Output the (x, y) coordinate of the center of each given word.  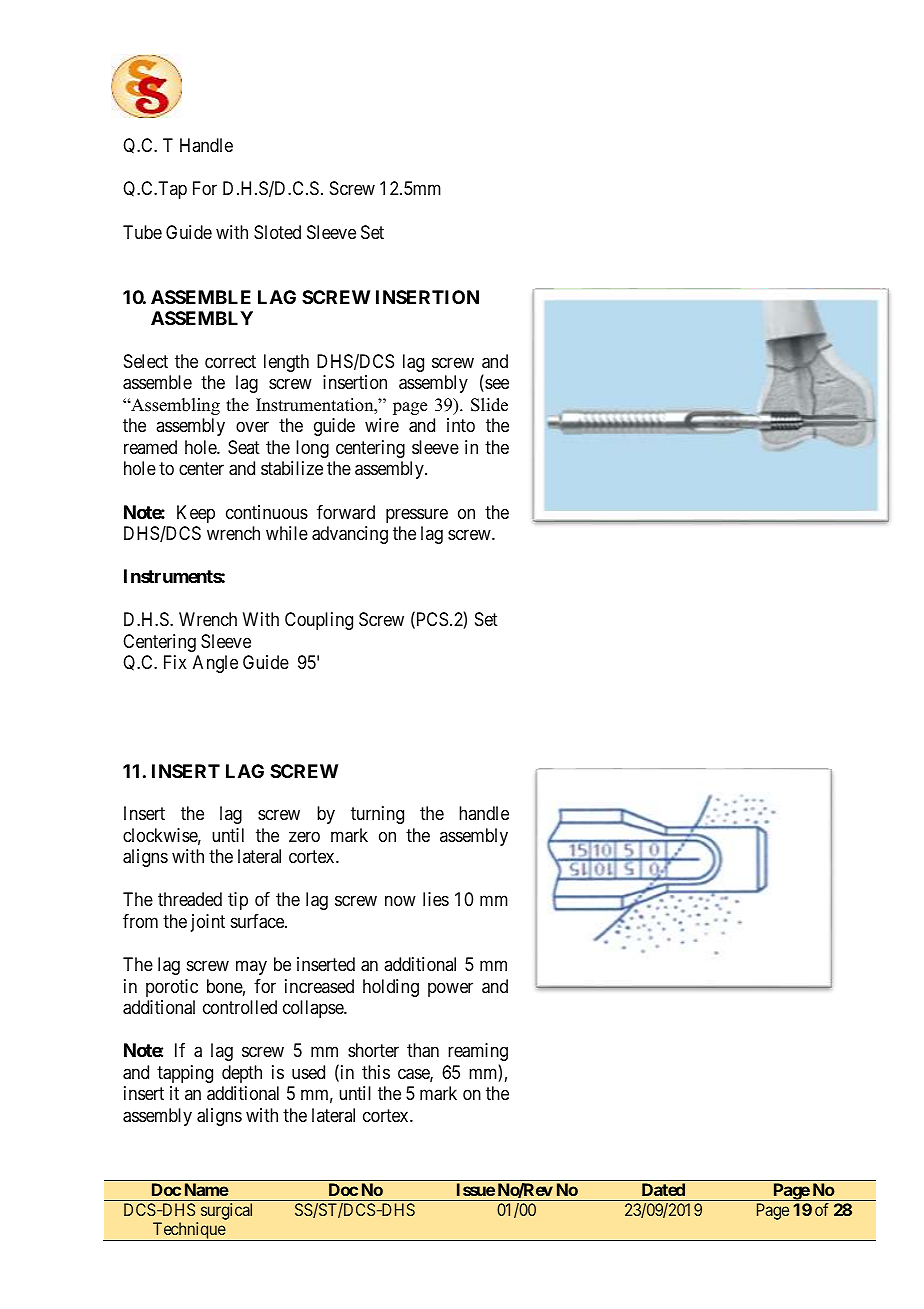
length (286, 363)
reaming (478, 1052)
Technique (188, 1231)
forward (346, 512)
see (496, 385)
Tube (142, 232)
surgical (226, 1211)
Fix (175, 662)
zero (304, 836)
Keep (196, 514)
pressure (417, 515)
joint (208, 923)
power (450, 989)
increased (319, 986)
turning (377, 815)
